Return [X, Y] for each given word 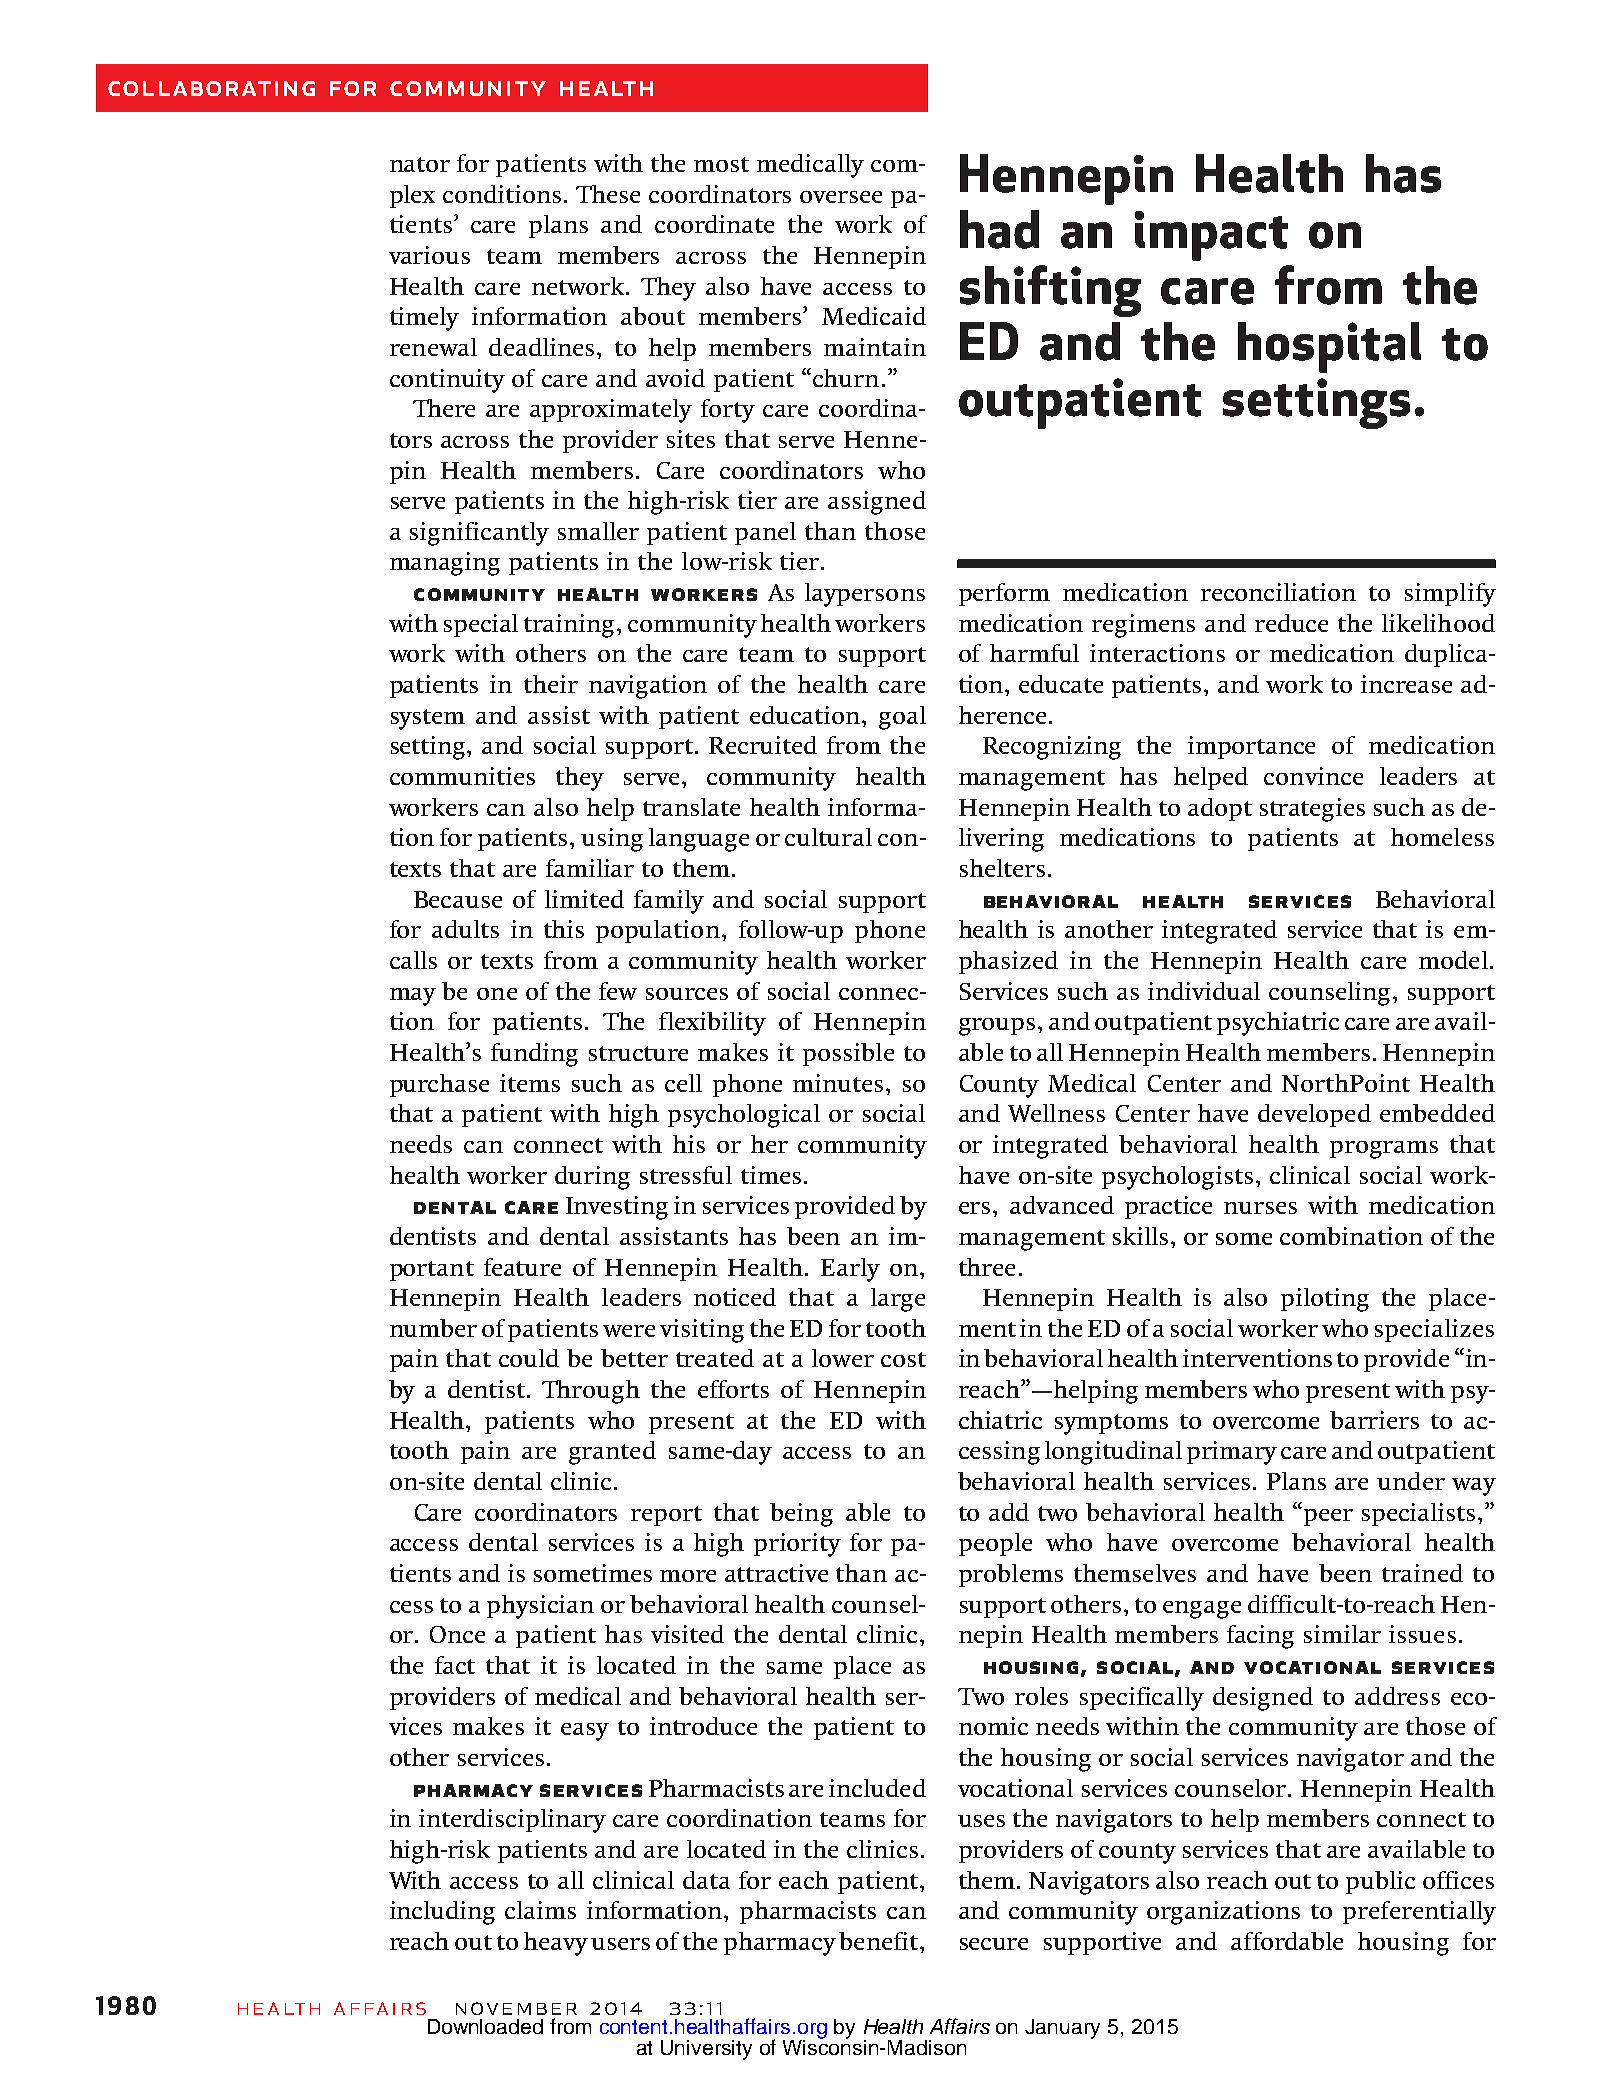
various [429, 255]
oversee [841, 197]
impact [1211, 236]
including [442, 1913]
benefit [880, 1941]
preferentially [1419, 1913]
